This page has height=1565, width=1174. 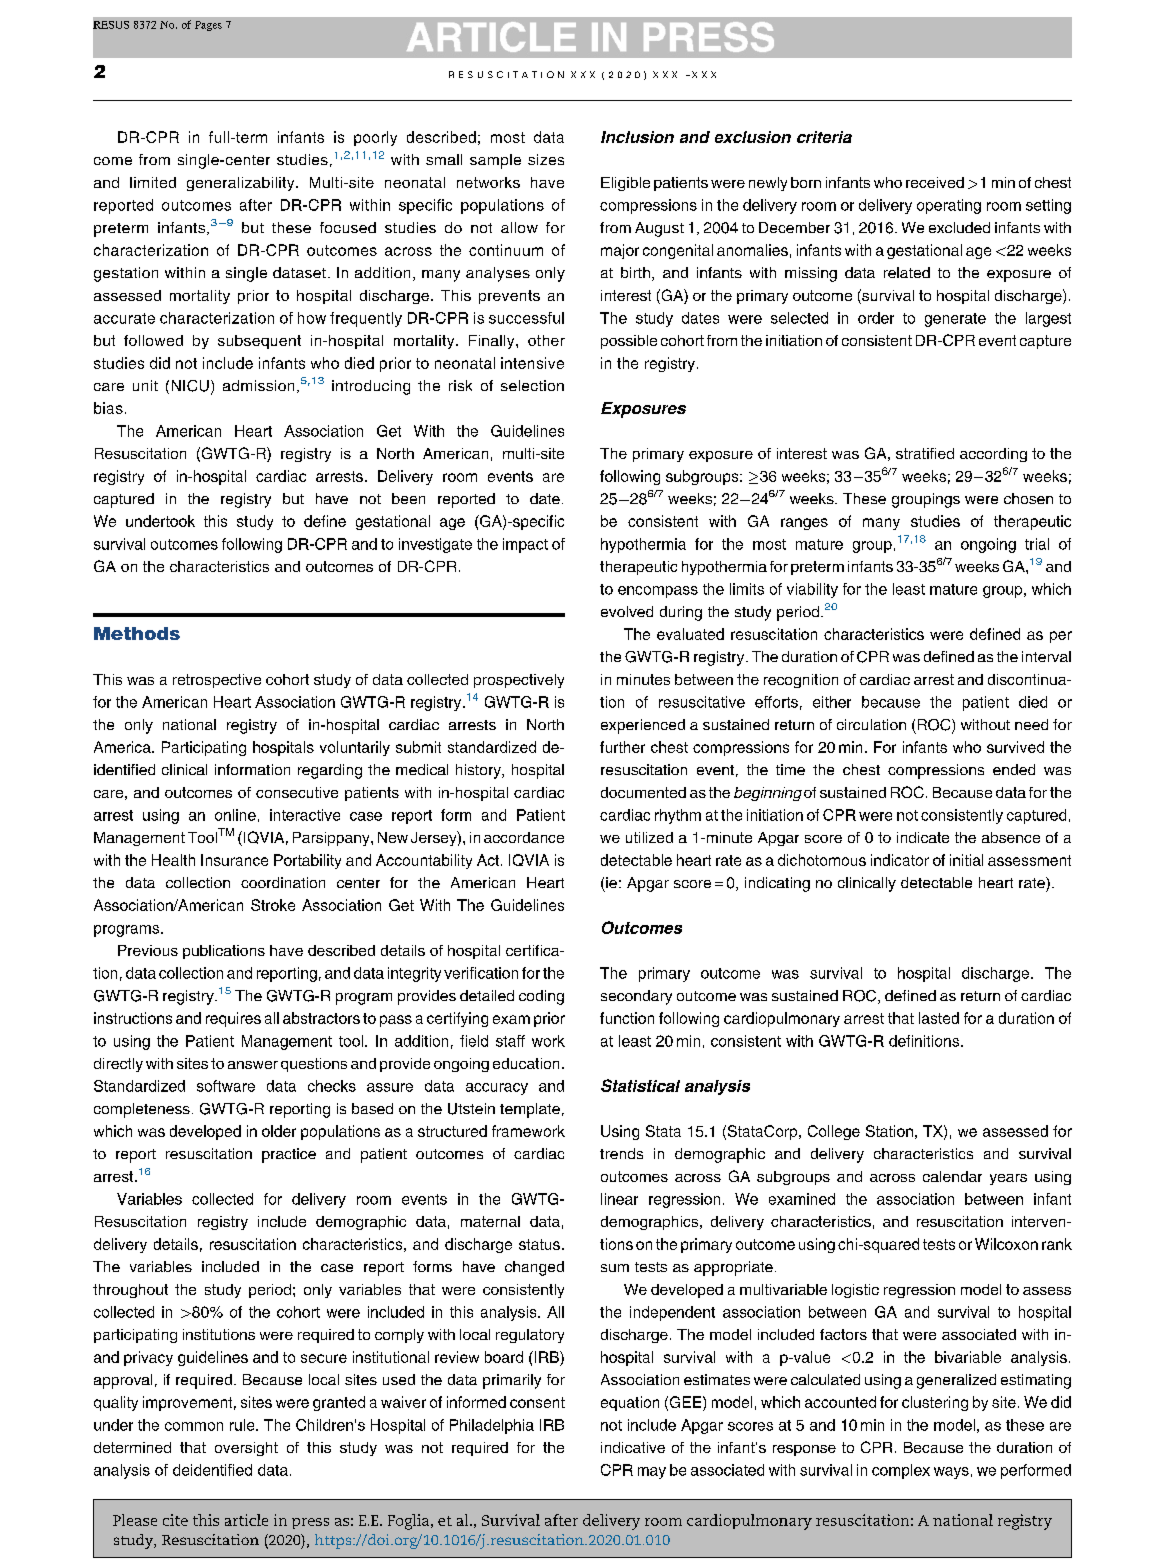 What do you see at coordinates (233, 1019) in the page?
I see `requires` at bounding box center [233, 1019].
